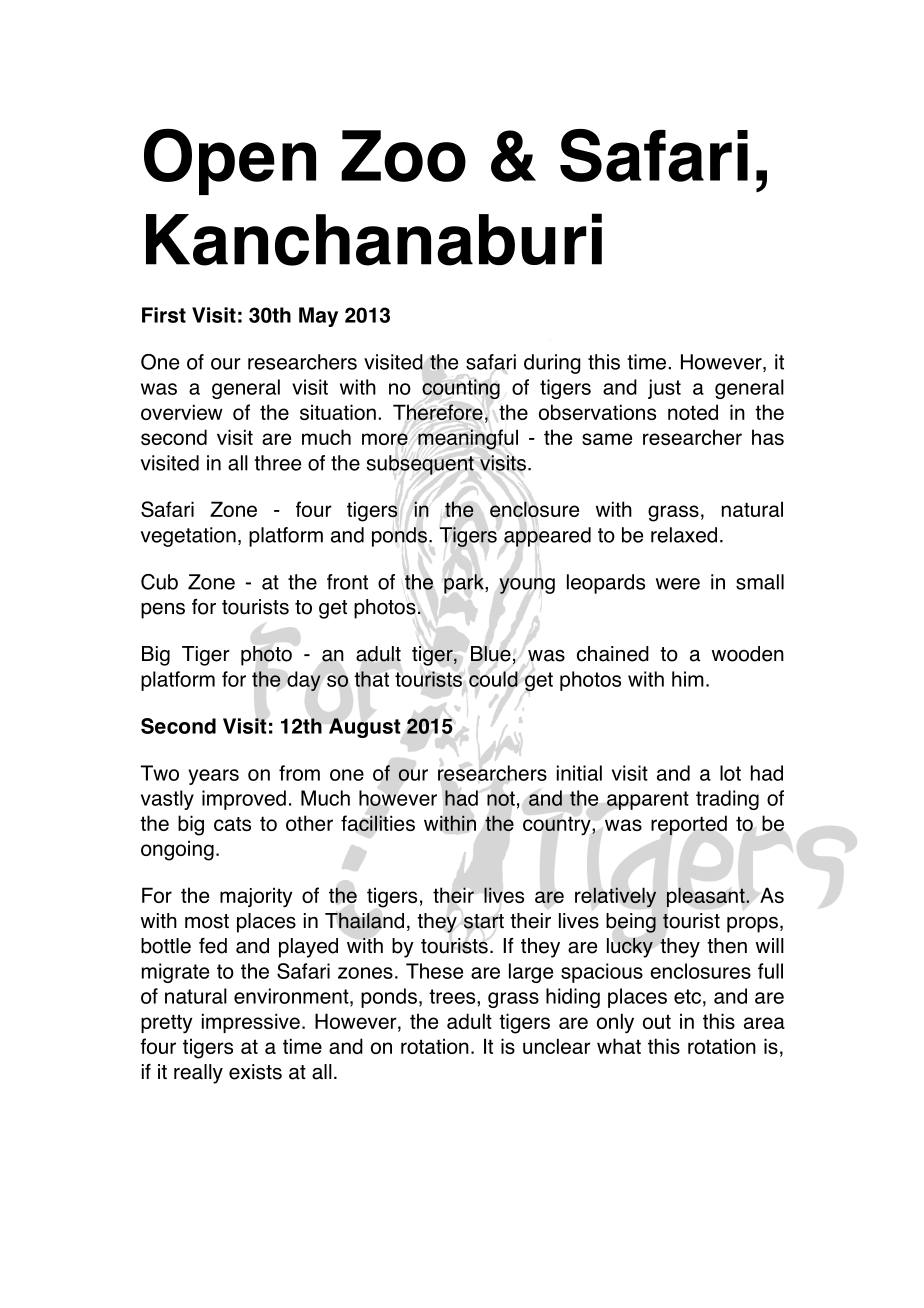 The height and width of the document is (1308, 924). I want to click on just, so click(664, 389).
